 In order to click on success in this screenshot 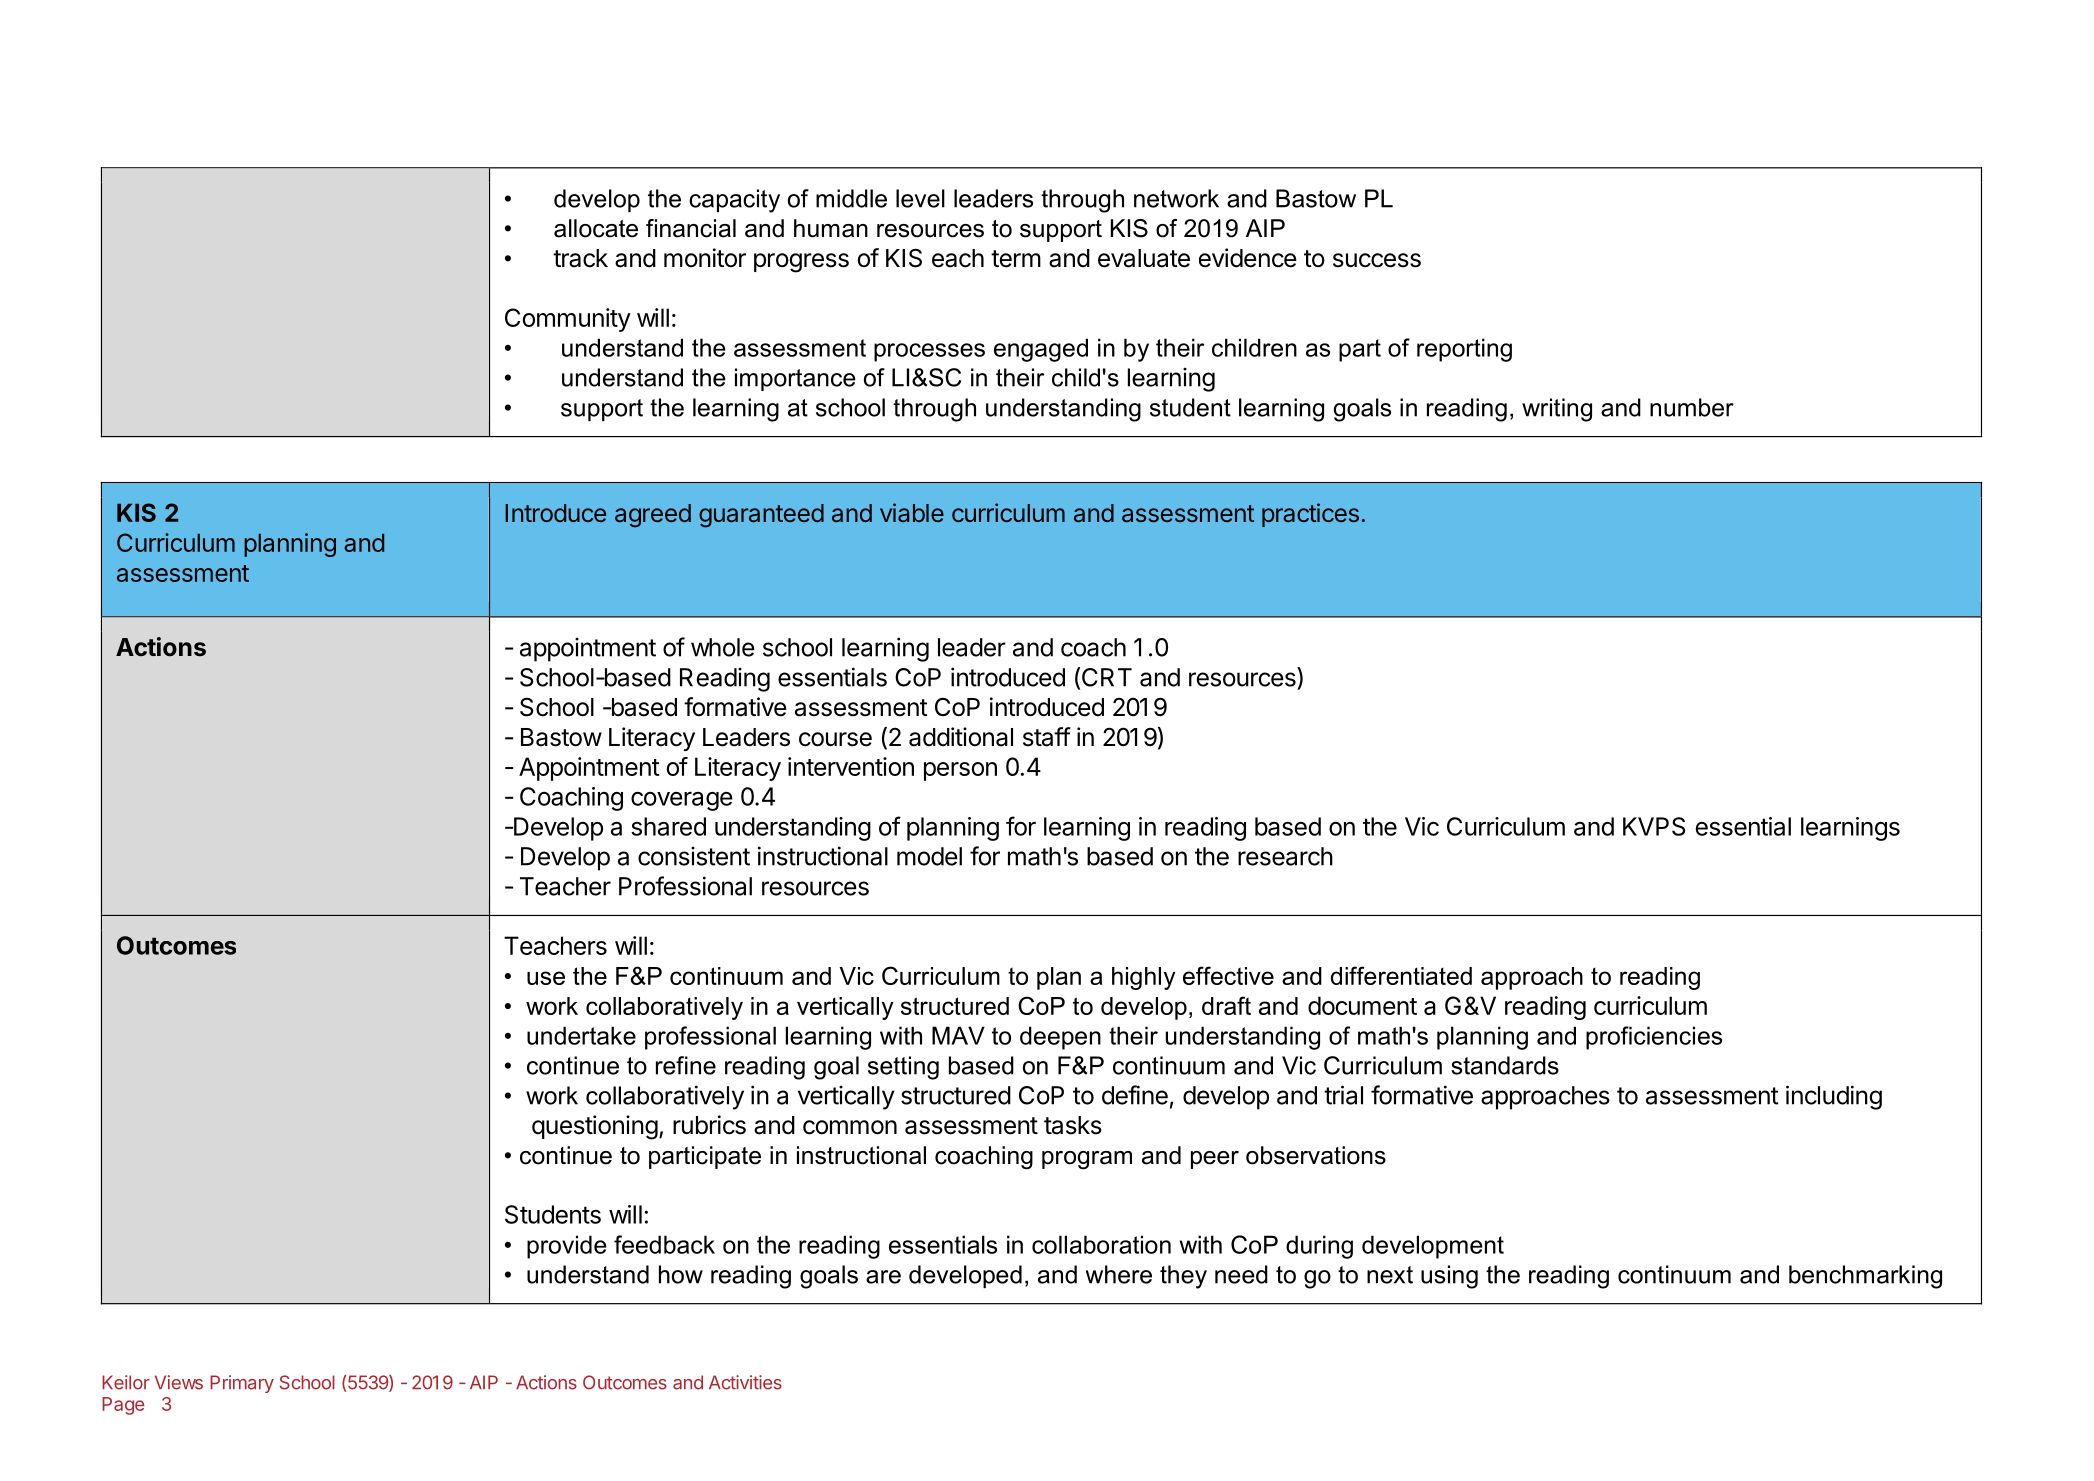, I will do `click(1377, 260)`.
